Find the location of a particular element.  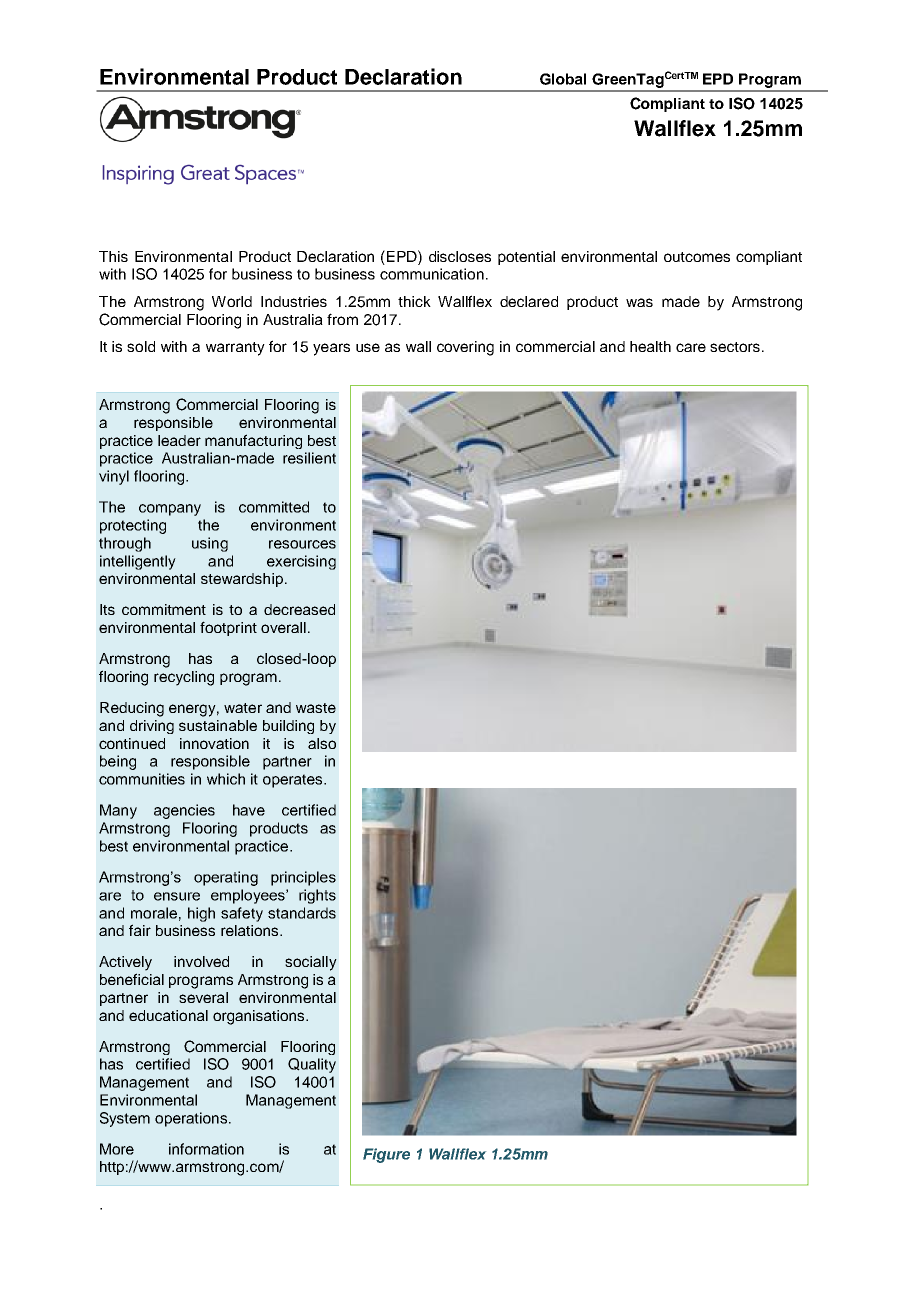

Figure is located at coordinates (386, 1155).
